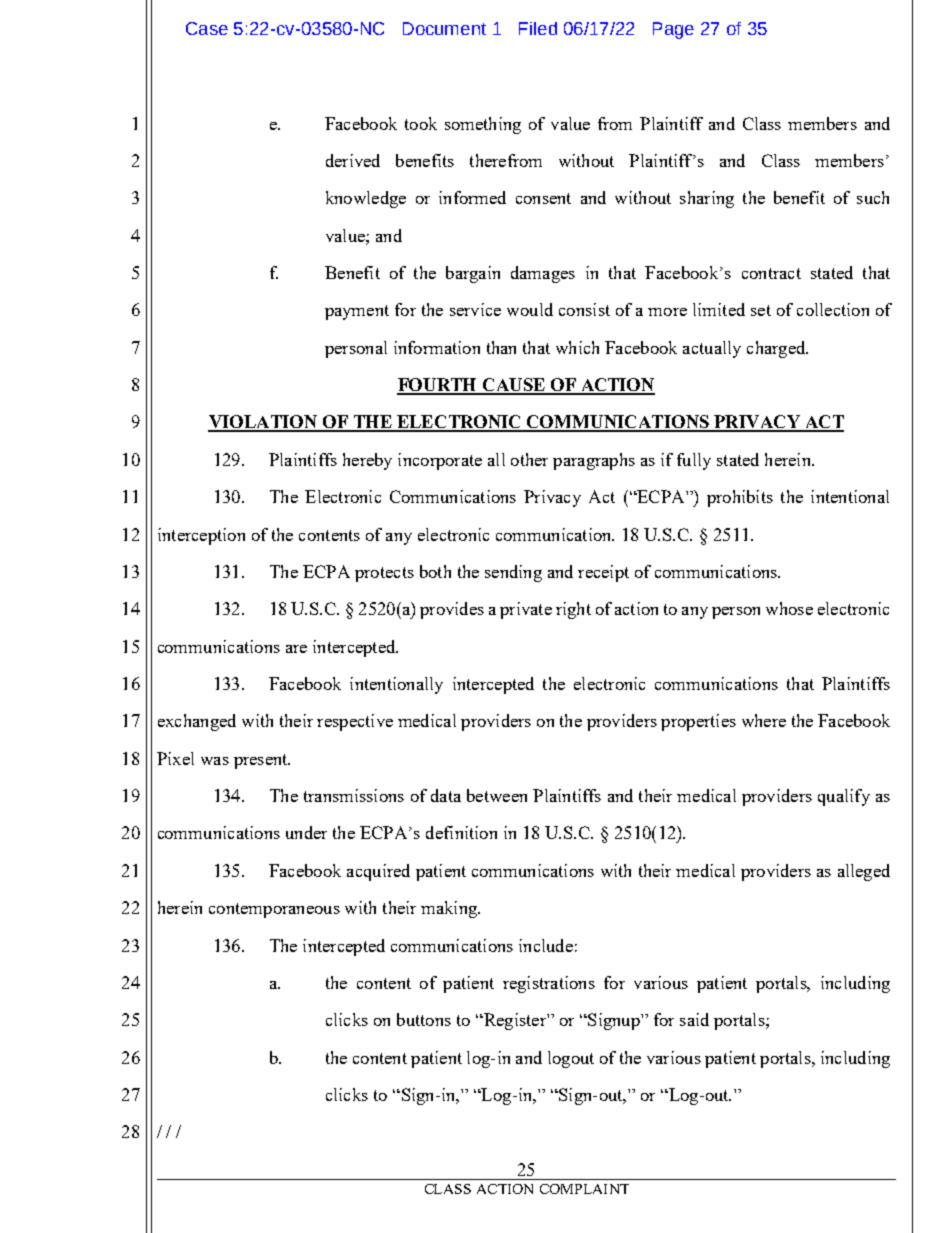 The width and height of the screenshot is (952, 1233). Describe the element at coordinates (526, 610) in the screenshot. I see `private` at that location.
